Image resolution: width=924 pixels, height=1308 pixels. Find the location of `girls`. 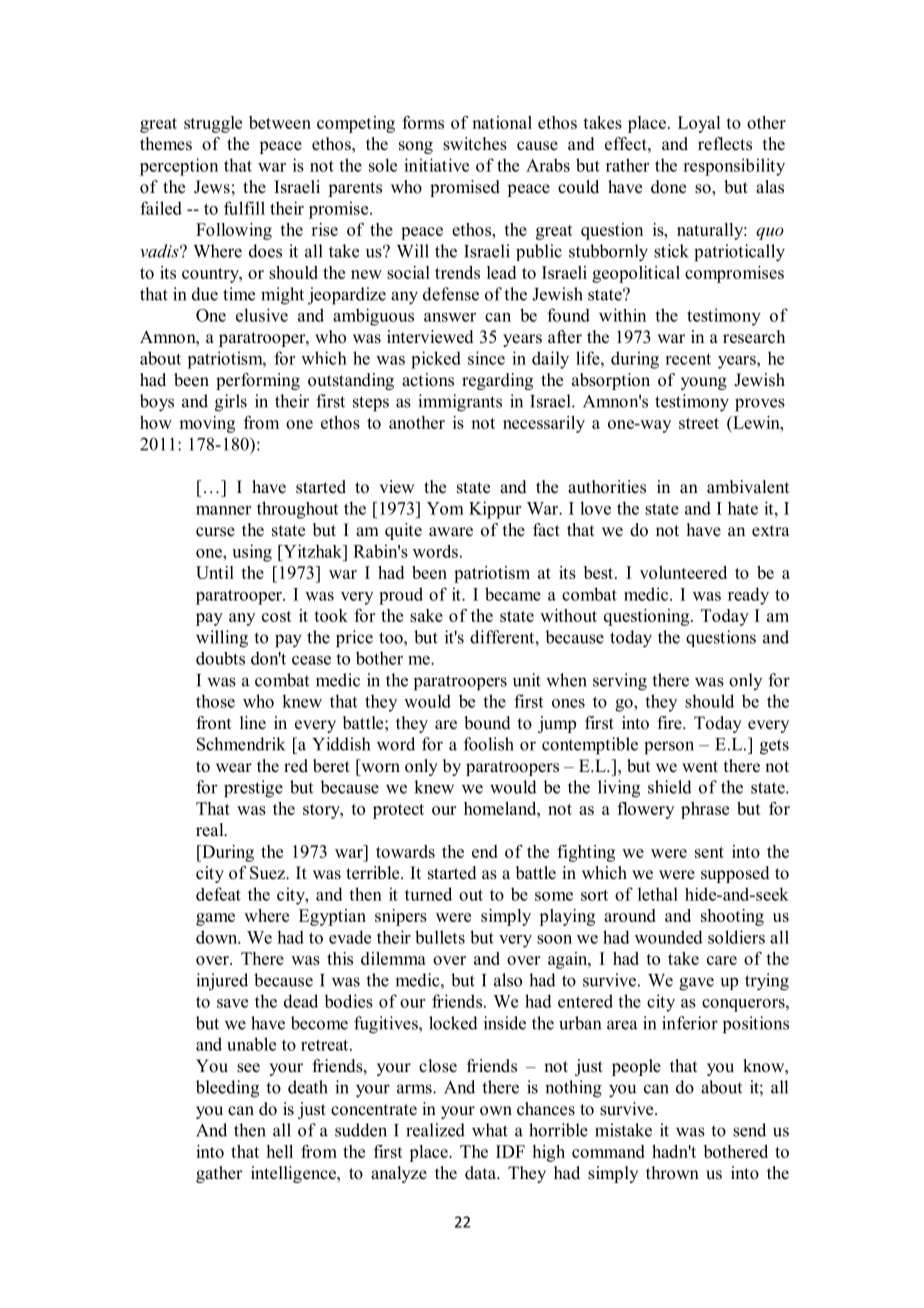

girls is located at coordinates (231, 403).
